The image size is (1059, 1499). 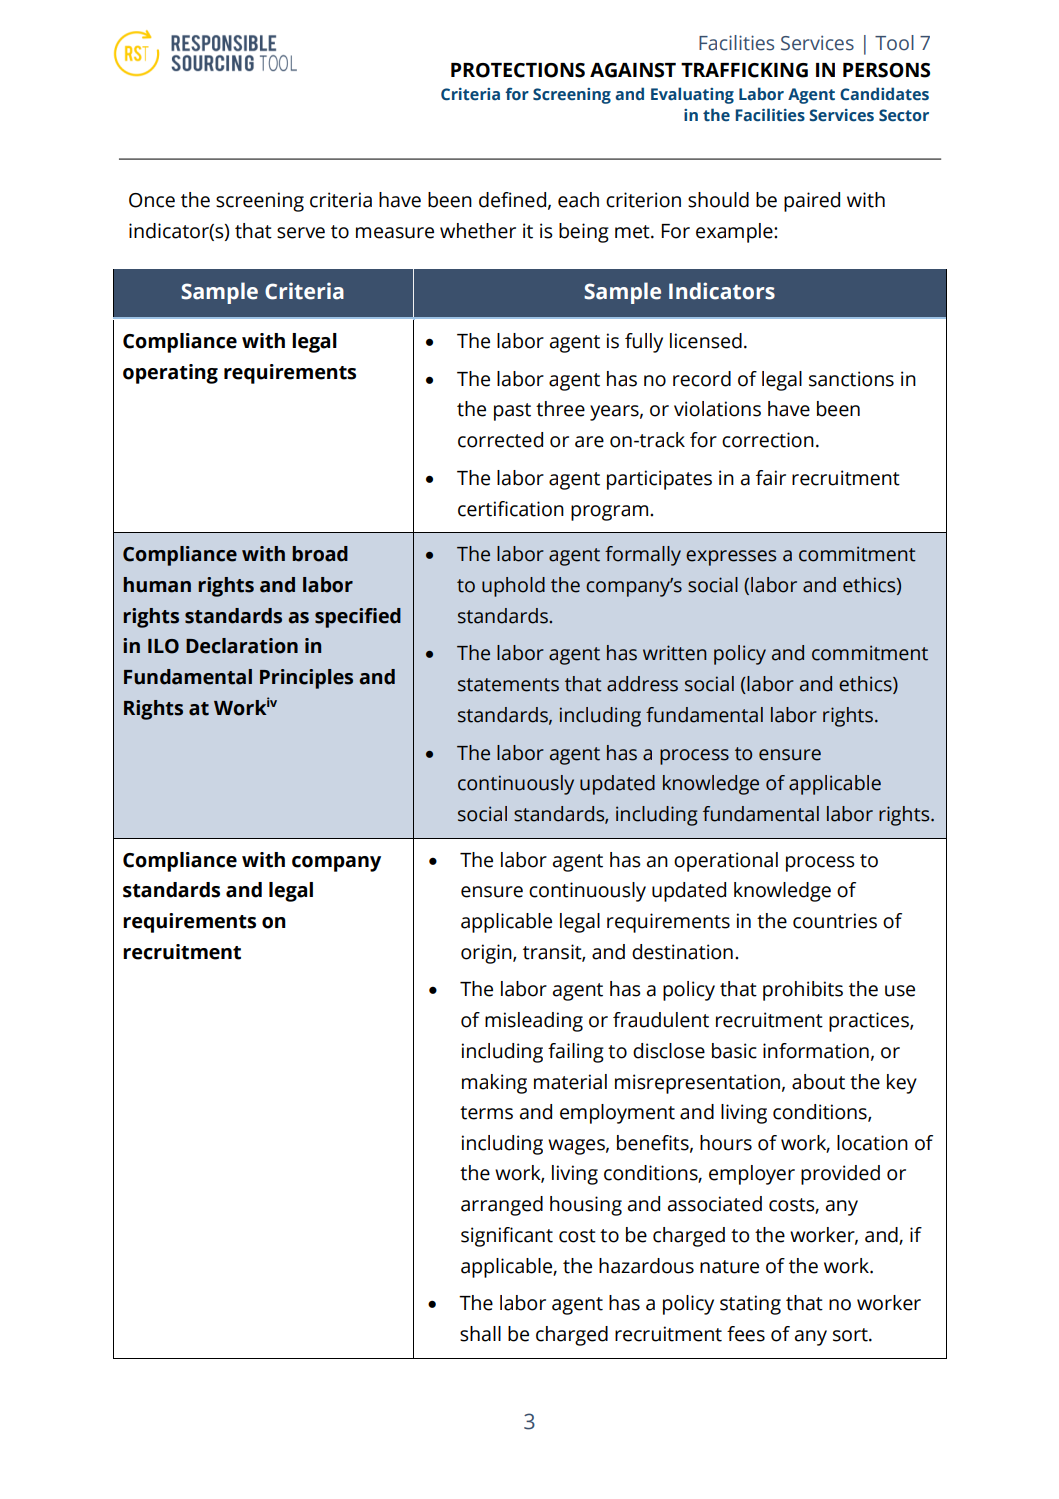 What do you see at coordinates (771, 478) in the screenshot?
I see `fair` at bounding box center [771, 478].
